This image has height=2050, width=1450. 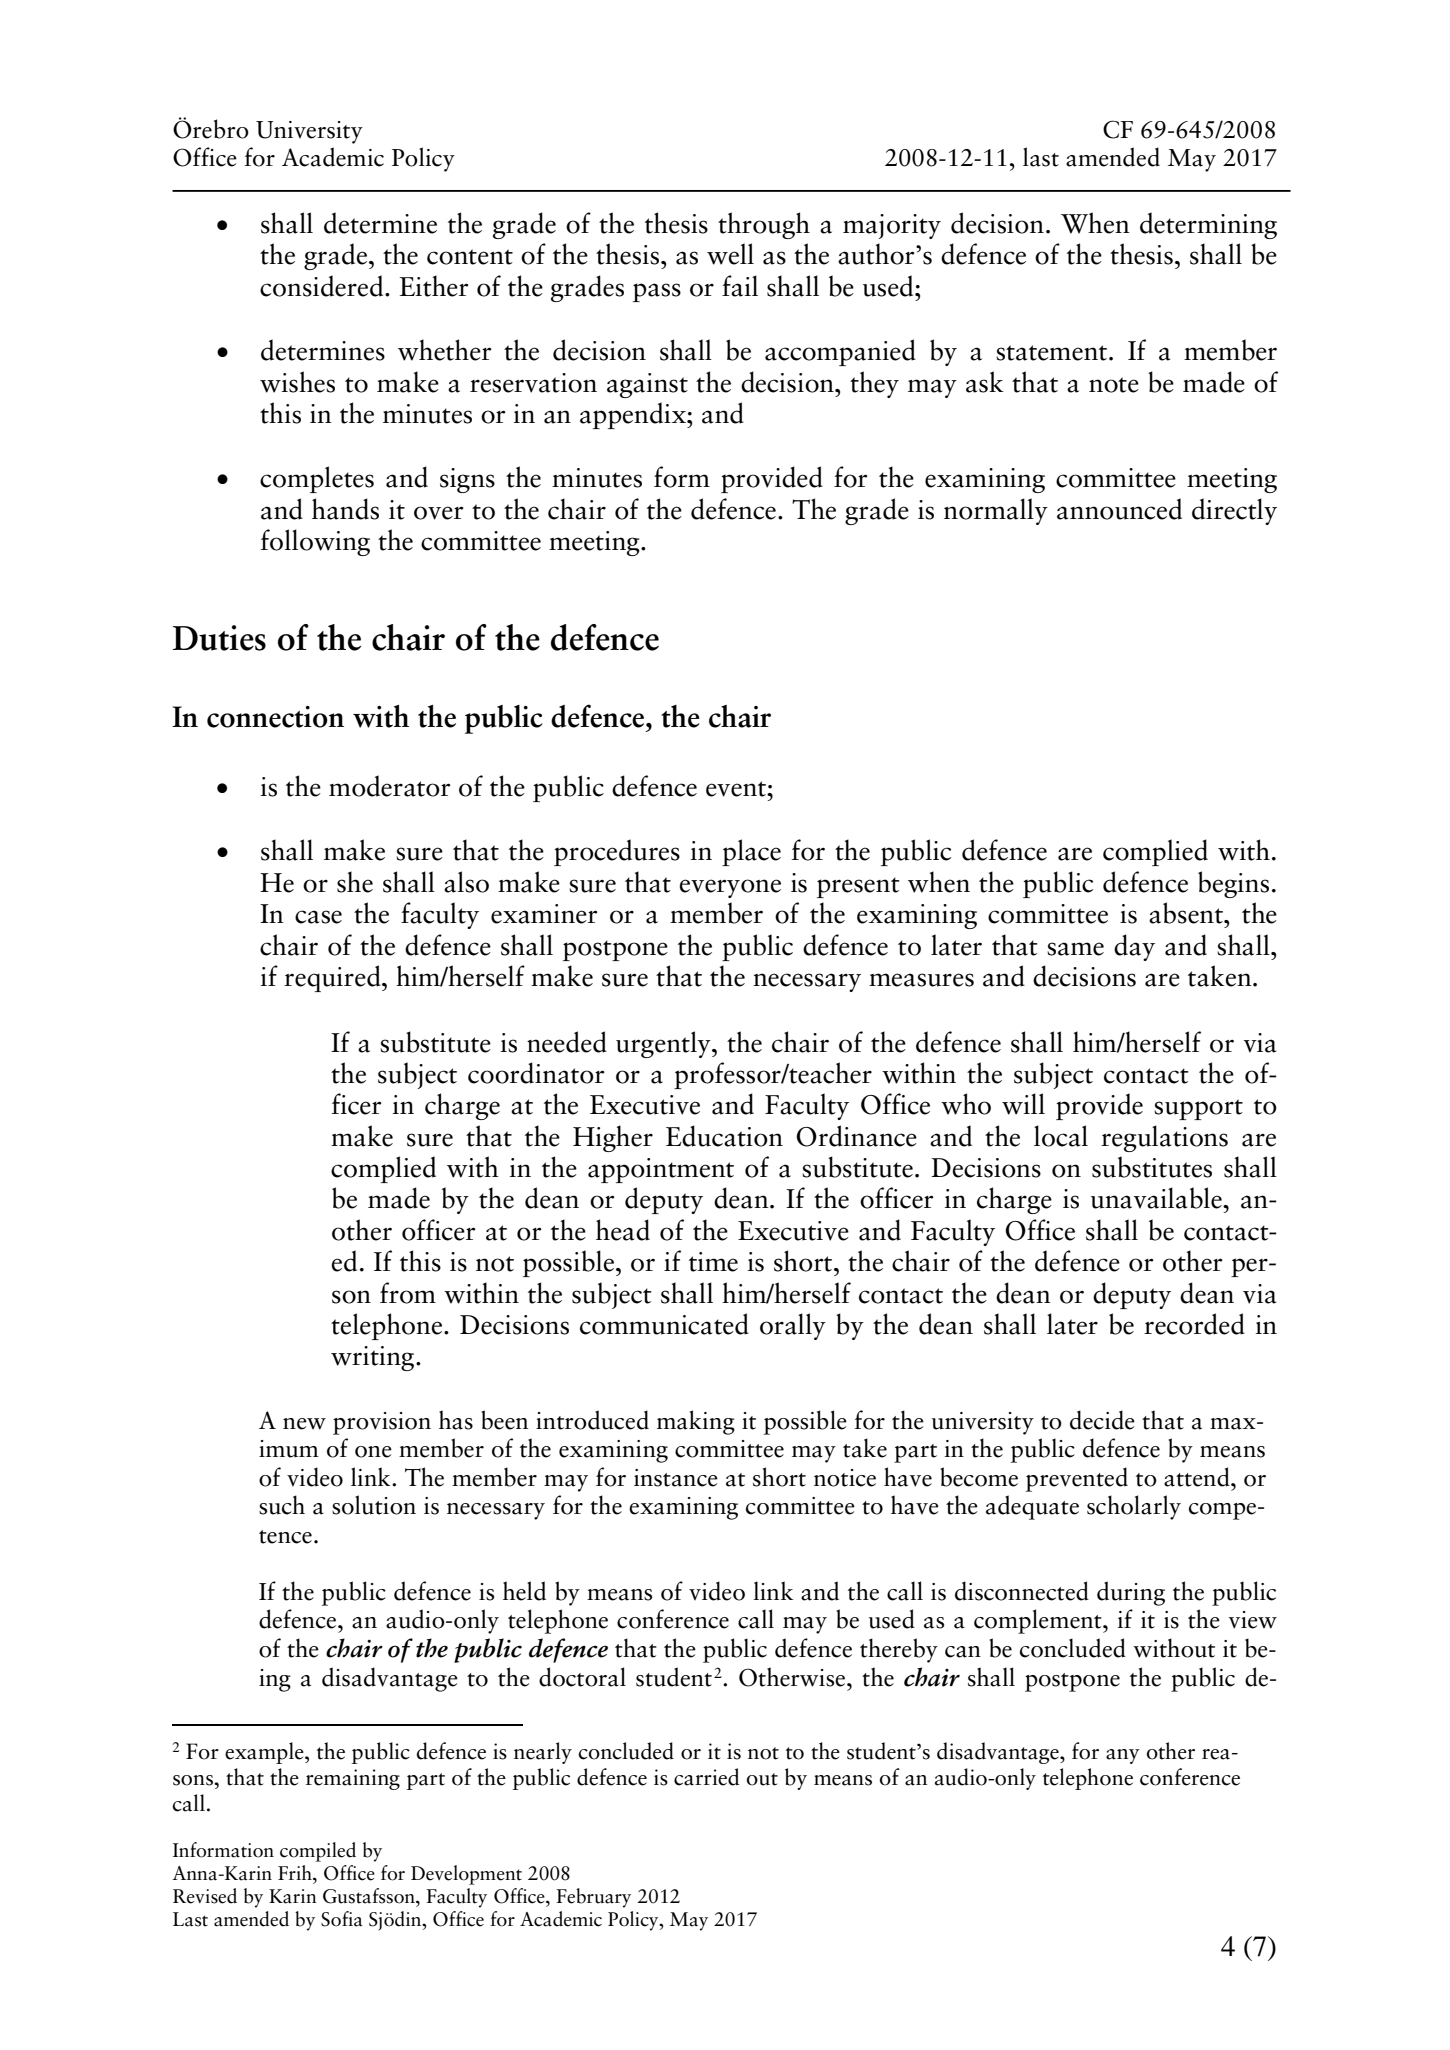 What do you see at coordinates (1134, 1507) in the image?
I see `scholarly` at bounding box center [1134, 1507].
